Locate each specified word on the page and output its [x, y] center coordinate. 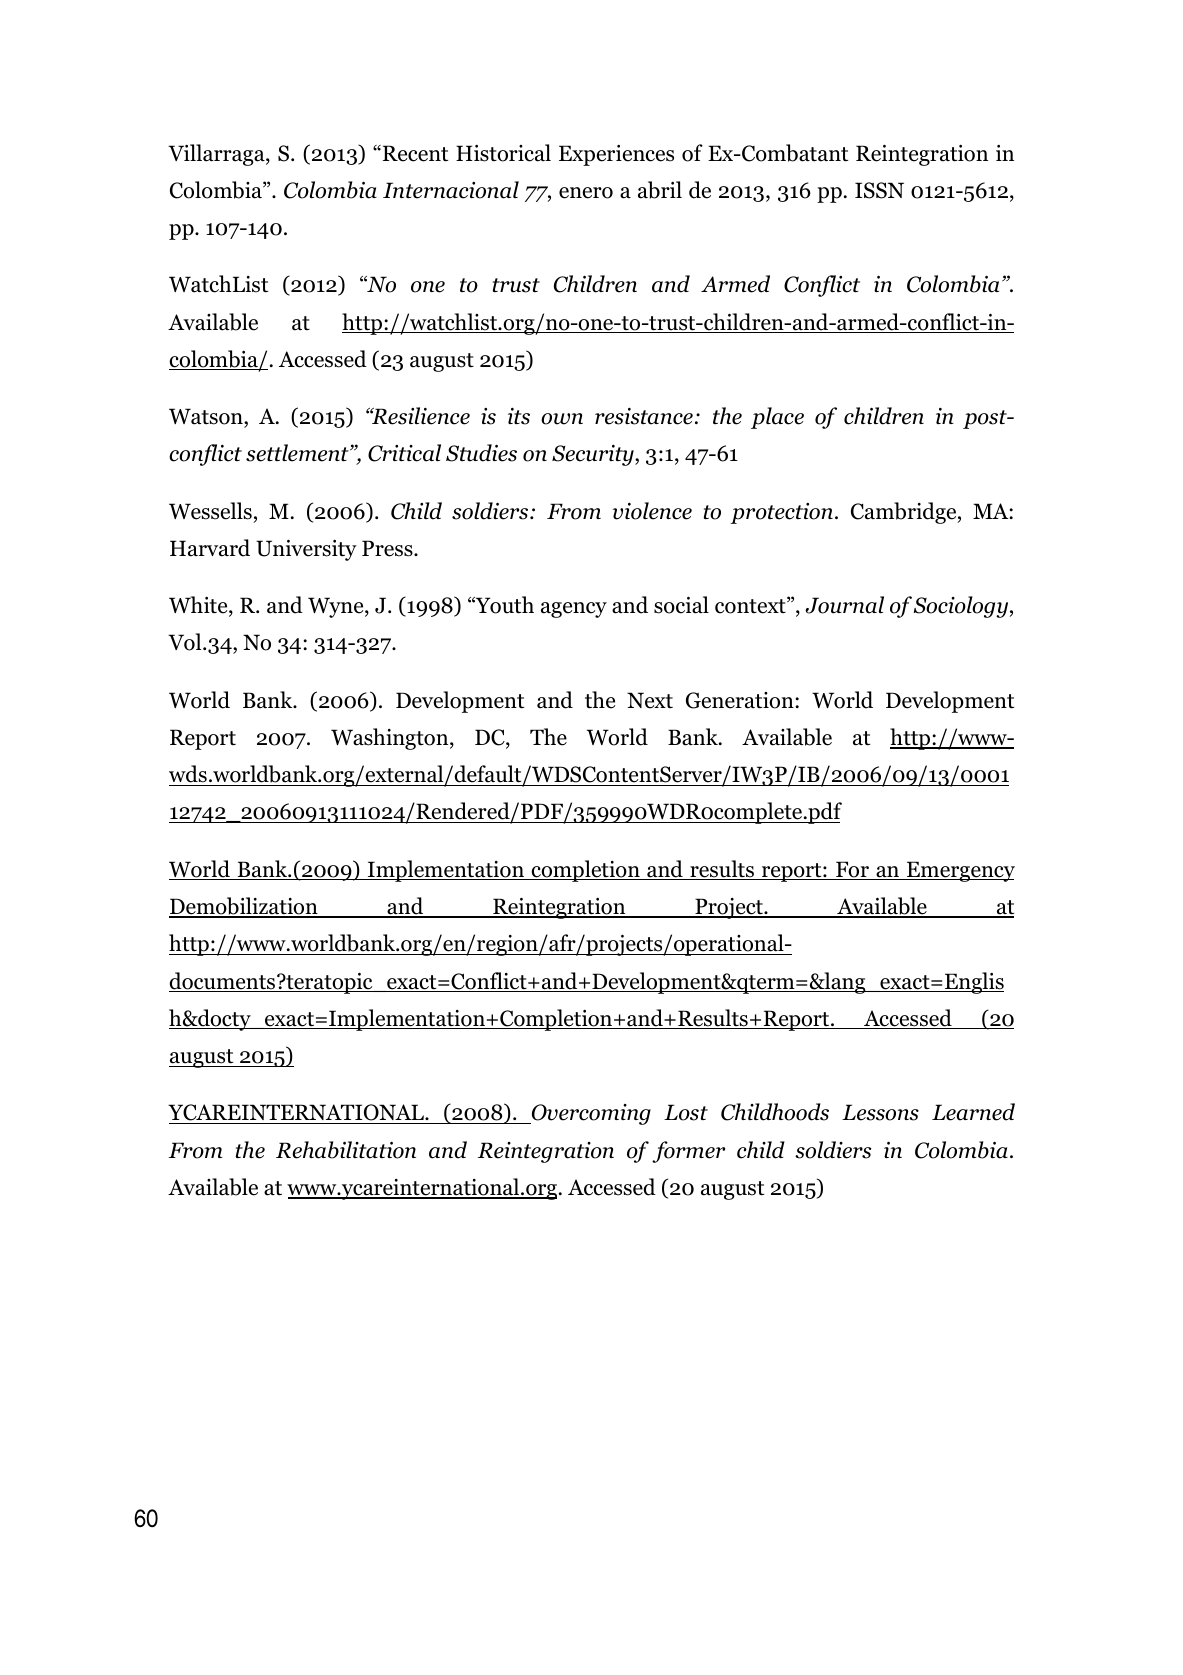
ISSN [879, 190]
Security [594, 455]
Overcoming [590, 1114]
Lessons [880, 1112]
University [306, 550]
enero [586, 193]
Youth [504, 605]
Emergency [960, 871]
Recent [414, 153]
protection [781, 513]
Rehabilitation [346, 1150]
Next [650, 700]
